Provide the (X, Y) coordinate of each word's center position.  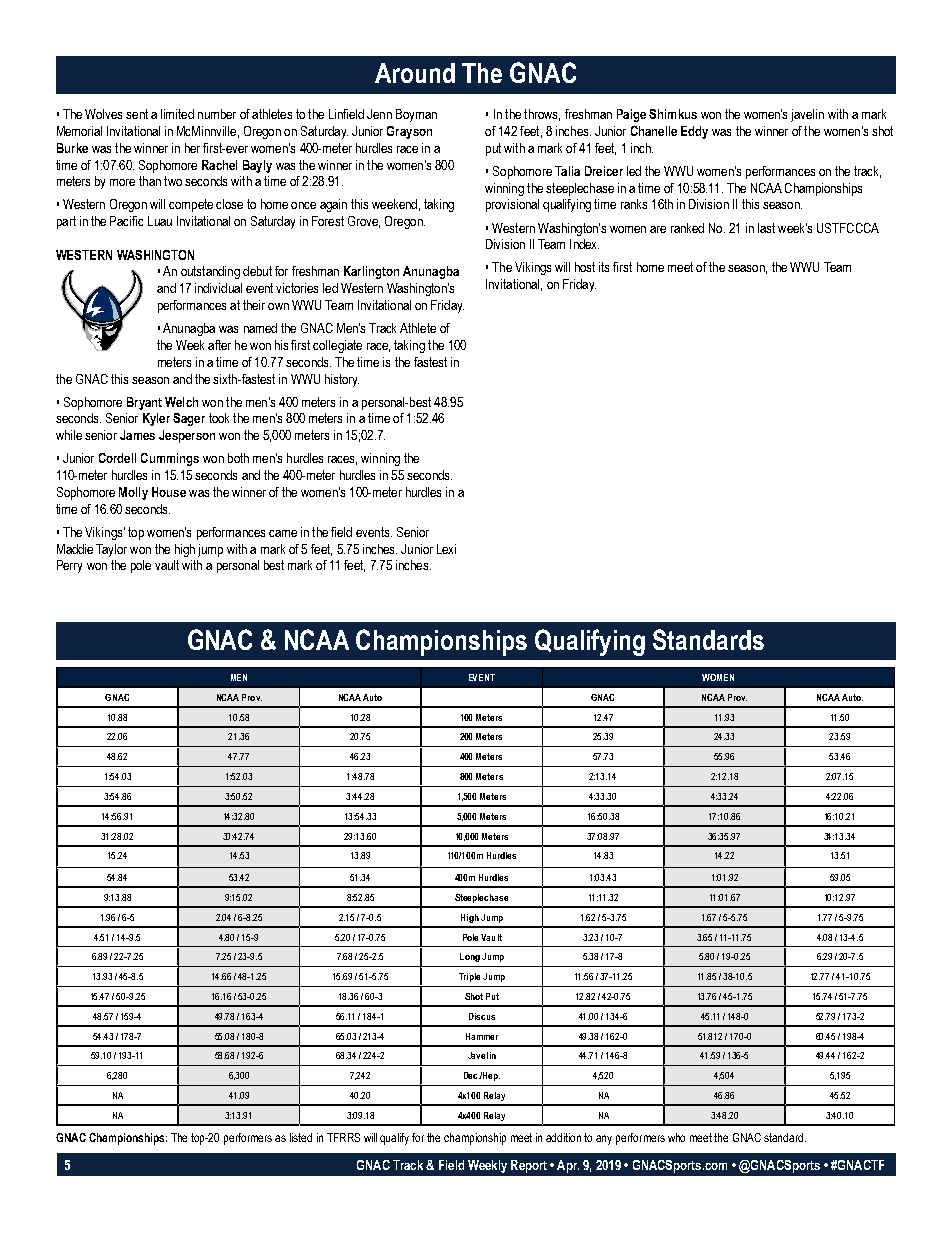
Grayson (409, 132)
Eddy (694, 132)
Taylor (111, 550)
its (604, 267)
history (342, 380)
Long (470, 957)
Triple (469, 977)
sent (137, 114)
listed (301, 1137)
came (283, 533)
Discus (482, 1016)
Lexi (446, 549)
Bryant (144, 403)
